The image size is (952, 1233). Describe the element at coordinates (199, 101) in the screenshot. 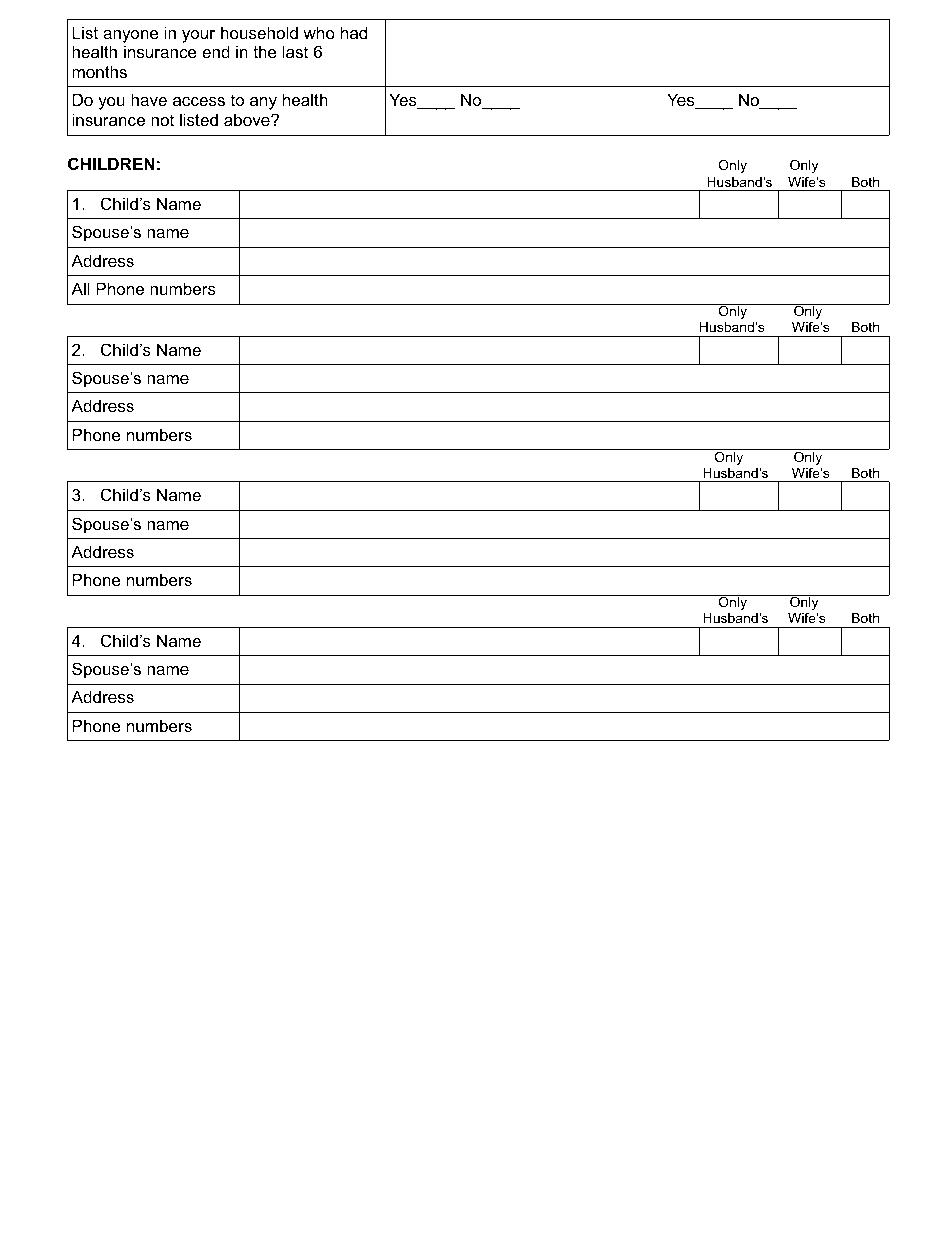

I see `access` at that location.
